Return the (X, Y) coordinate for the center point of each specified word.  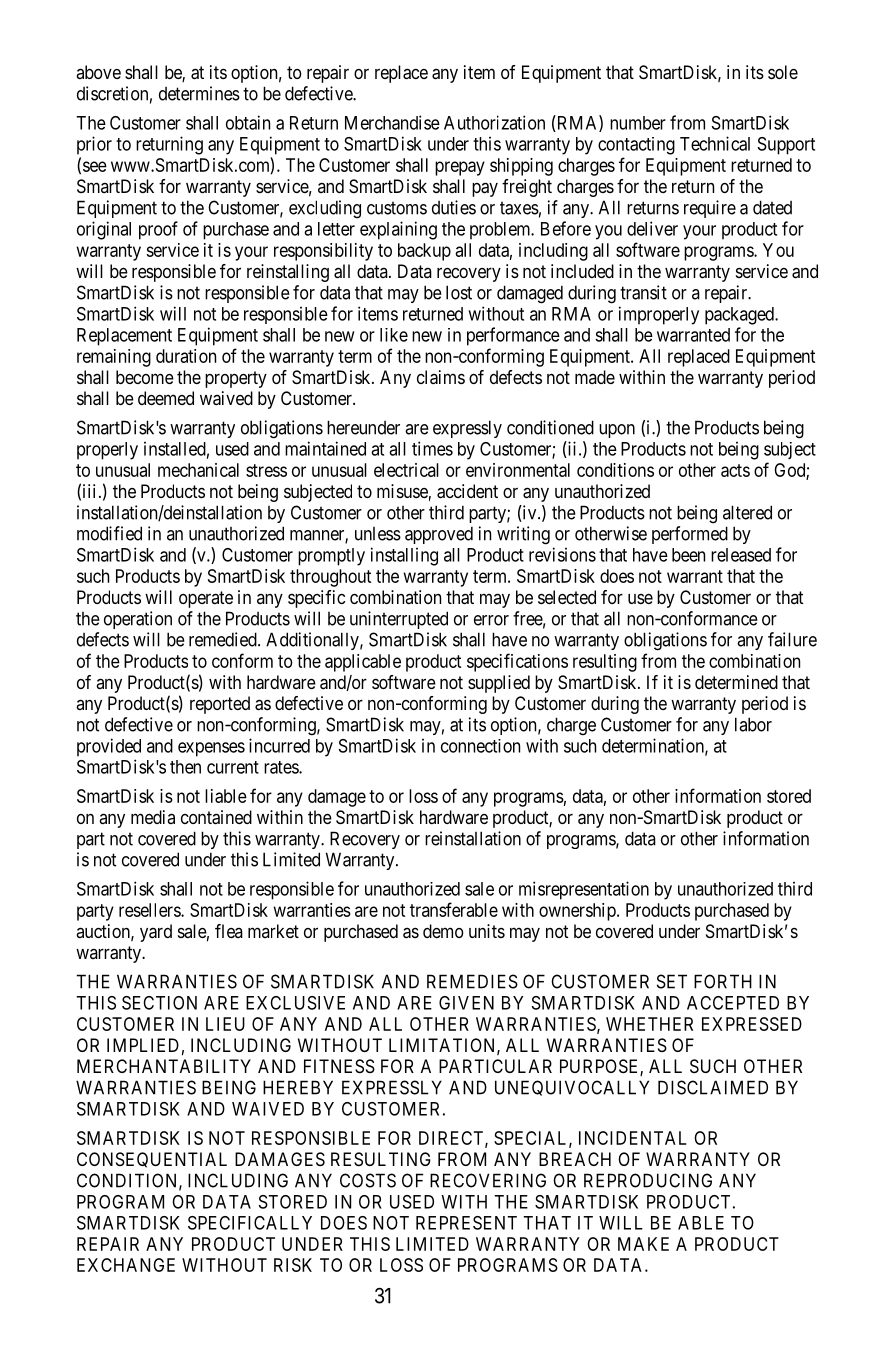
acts (735, 470)
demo (443, 931)
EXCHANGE (126, 1265)
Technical (715, 143)
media (153, 817)
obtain (248, 122)
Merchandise (392, 122)
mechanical (198, 470)
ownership (578, 912)
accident (467, 491)
